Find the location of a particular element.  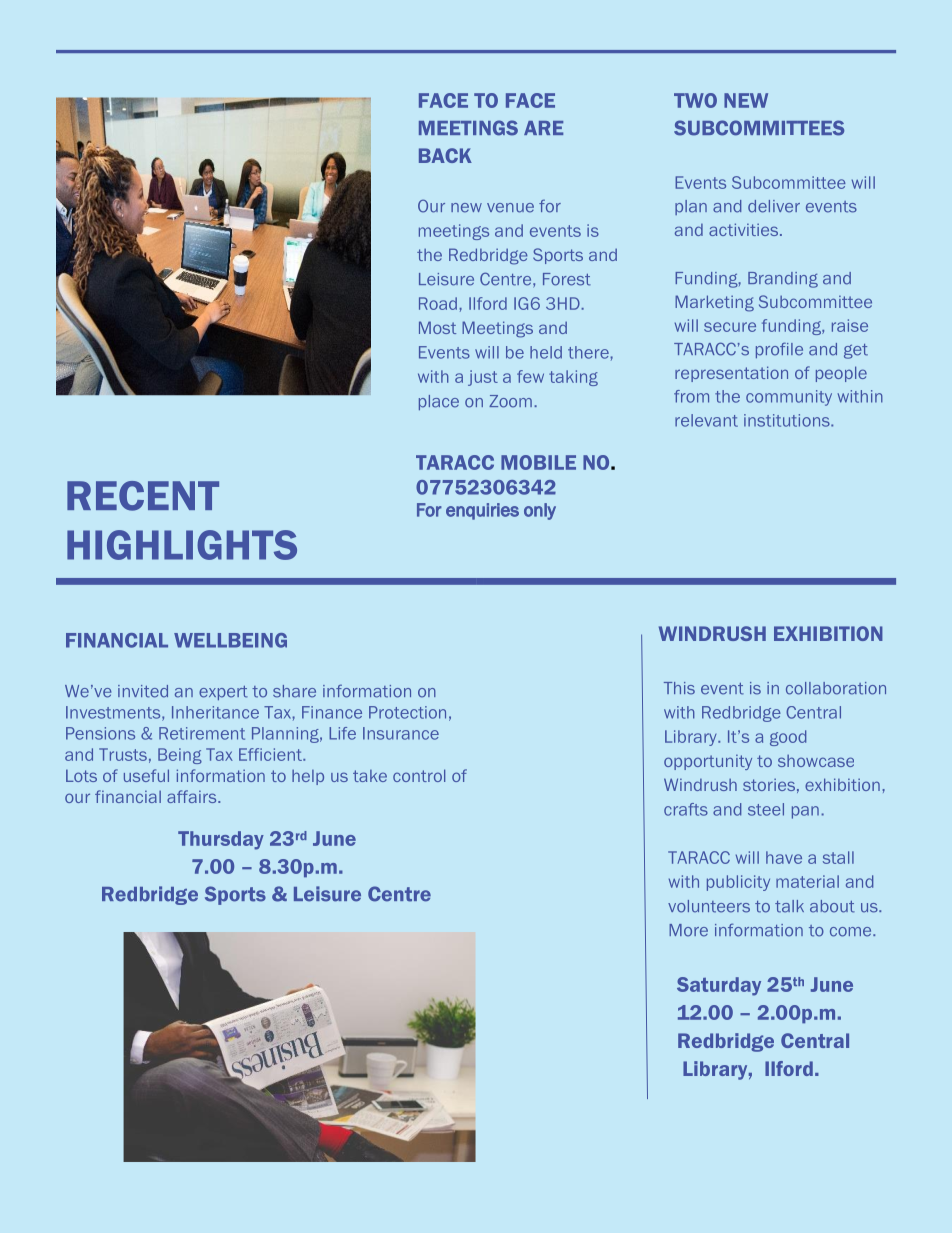

Thursday is located at coordinates (221, 840).
